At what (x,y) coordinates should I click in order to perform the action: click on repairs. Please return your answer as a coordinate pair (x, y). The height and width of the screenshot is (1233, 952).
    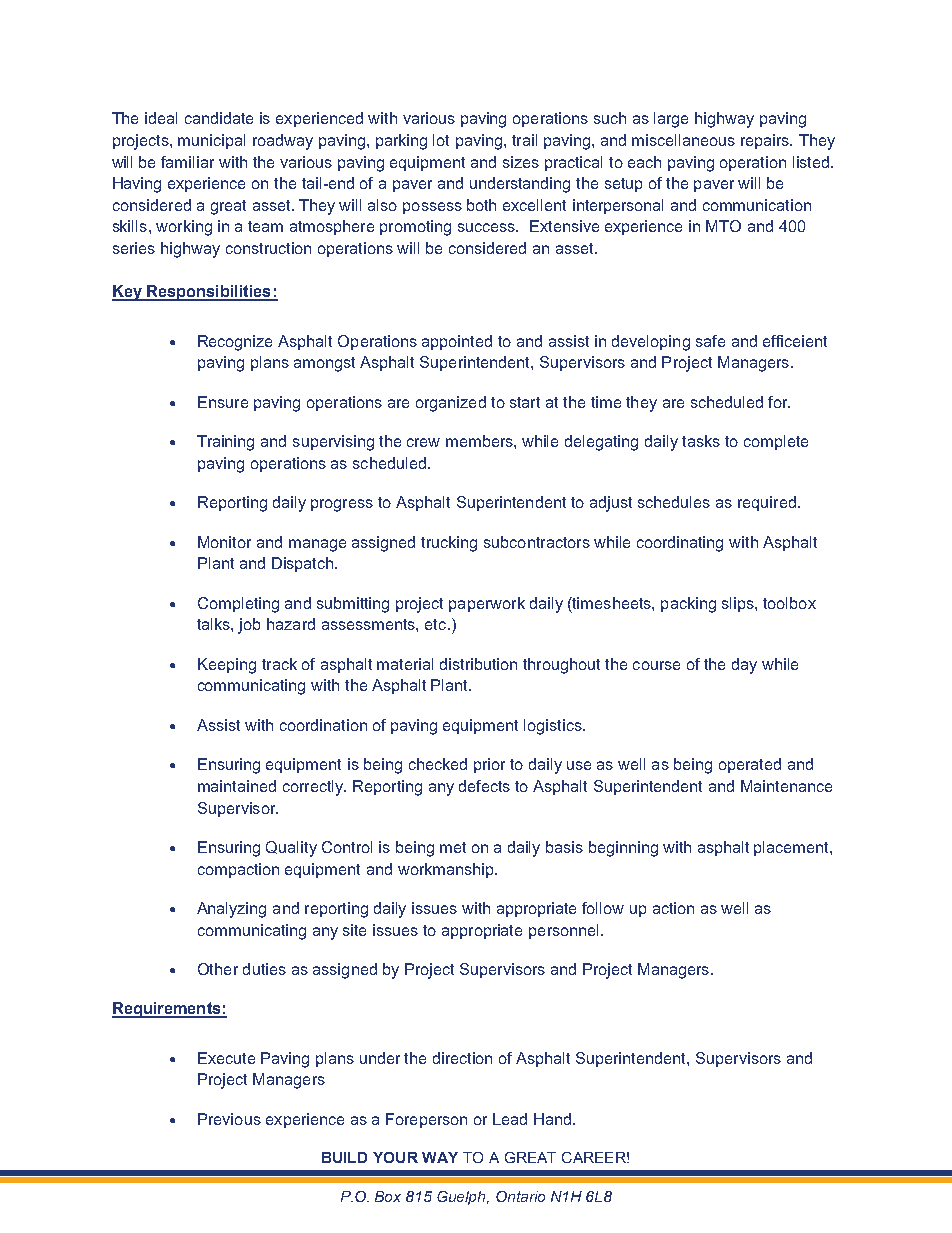
    Looking at the image, I should click on (766, 141).
